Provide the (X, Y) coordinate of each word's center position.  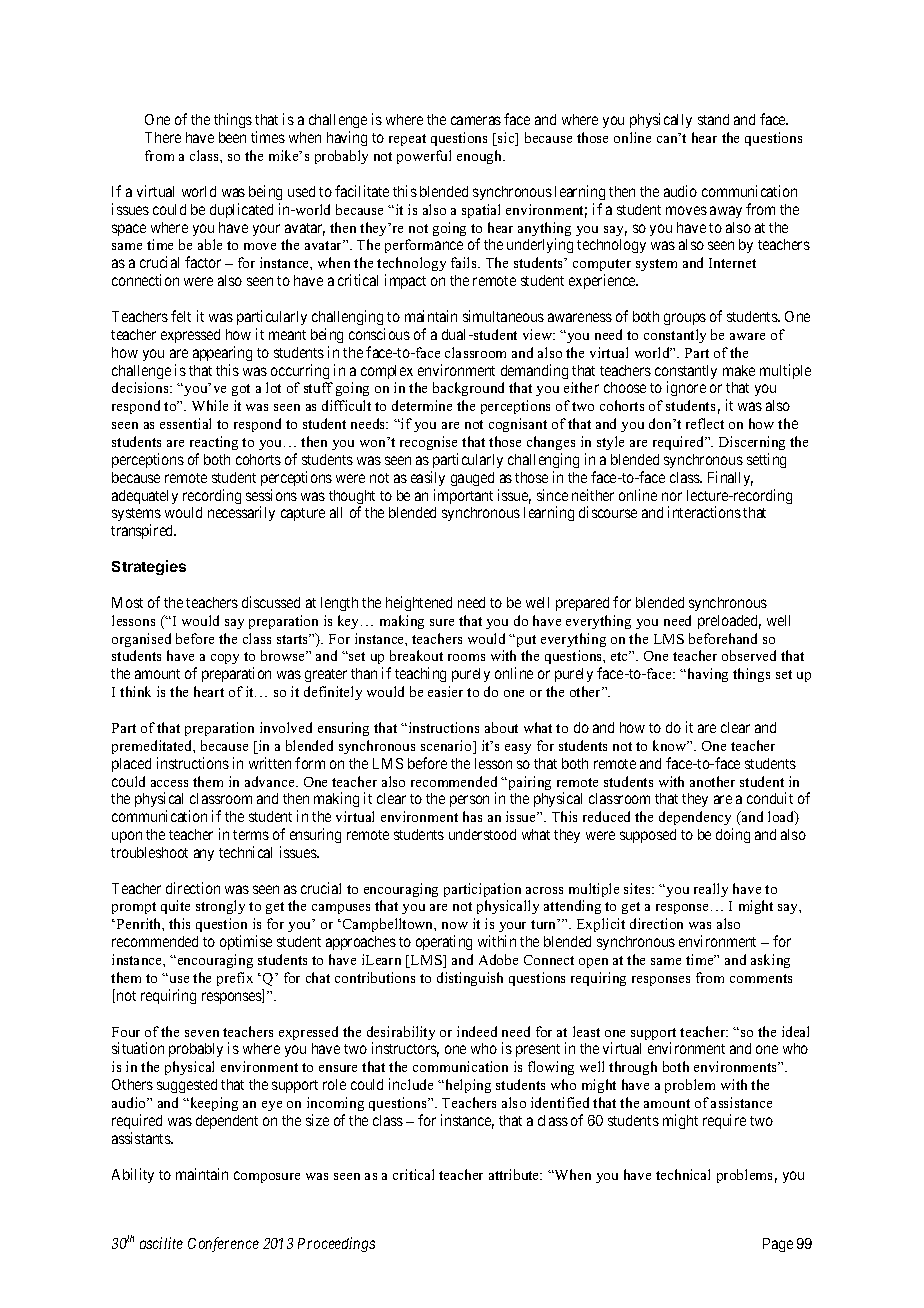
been (232, 137)
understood (482, 834)
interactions (704, 512)
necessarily (241, 513)
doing (733, 835)
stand (713, 119)
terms (251, 835)
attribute (515, 1174)
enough (481, 157)
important (463, 496)
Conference (223, 1244)
